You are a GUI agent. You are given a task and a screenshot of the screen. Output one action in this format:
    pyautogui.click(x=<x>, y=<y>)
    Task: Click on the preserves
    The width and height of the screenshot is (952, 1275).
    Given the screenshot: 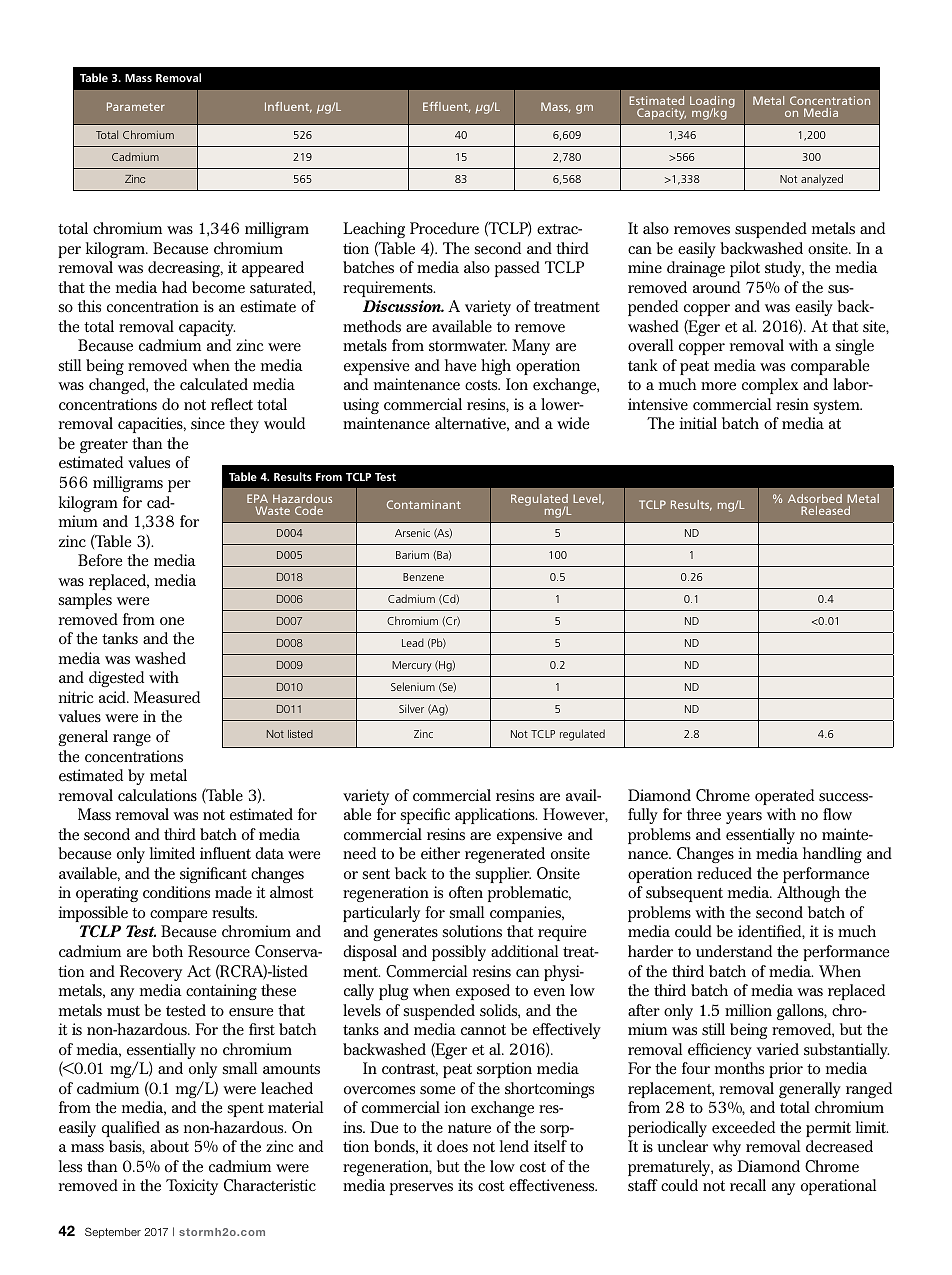 What is the action you would take?
    pyautogui.click(x=421, y=1189)
